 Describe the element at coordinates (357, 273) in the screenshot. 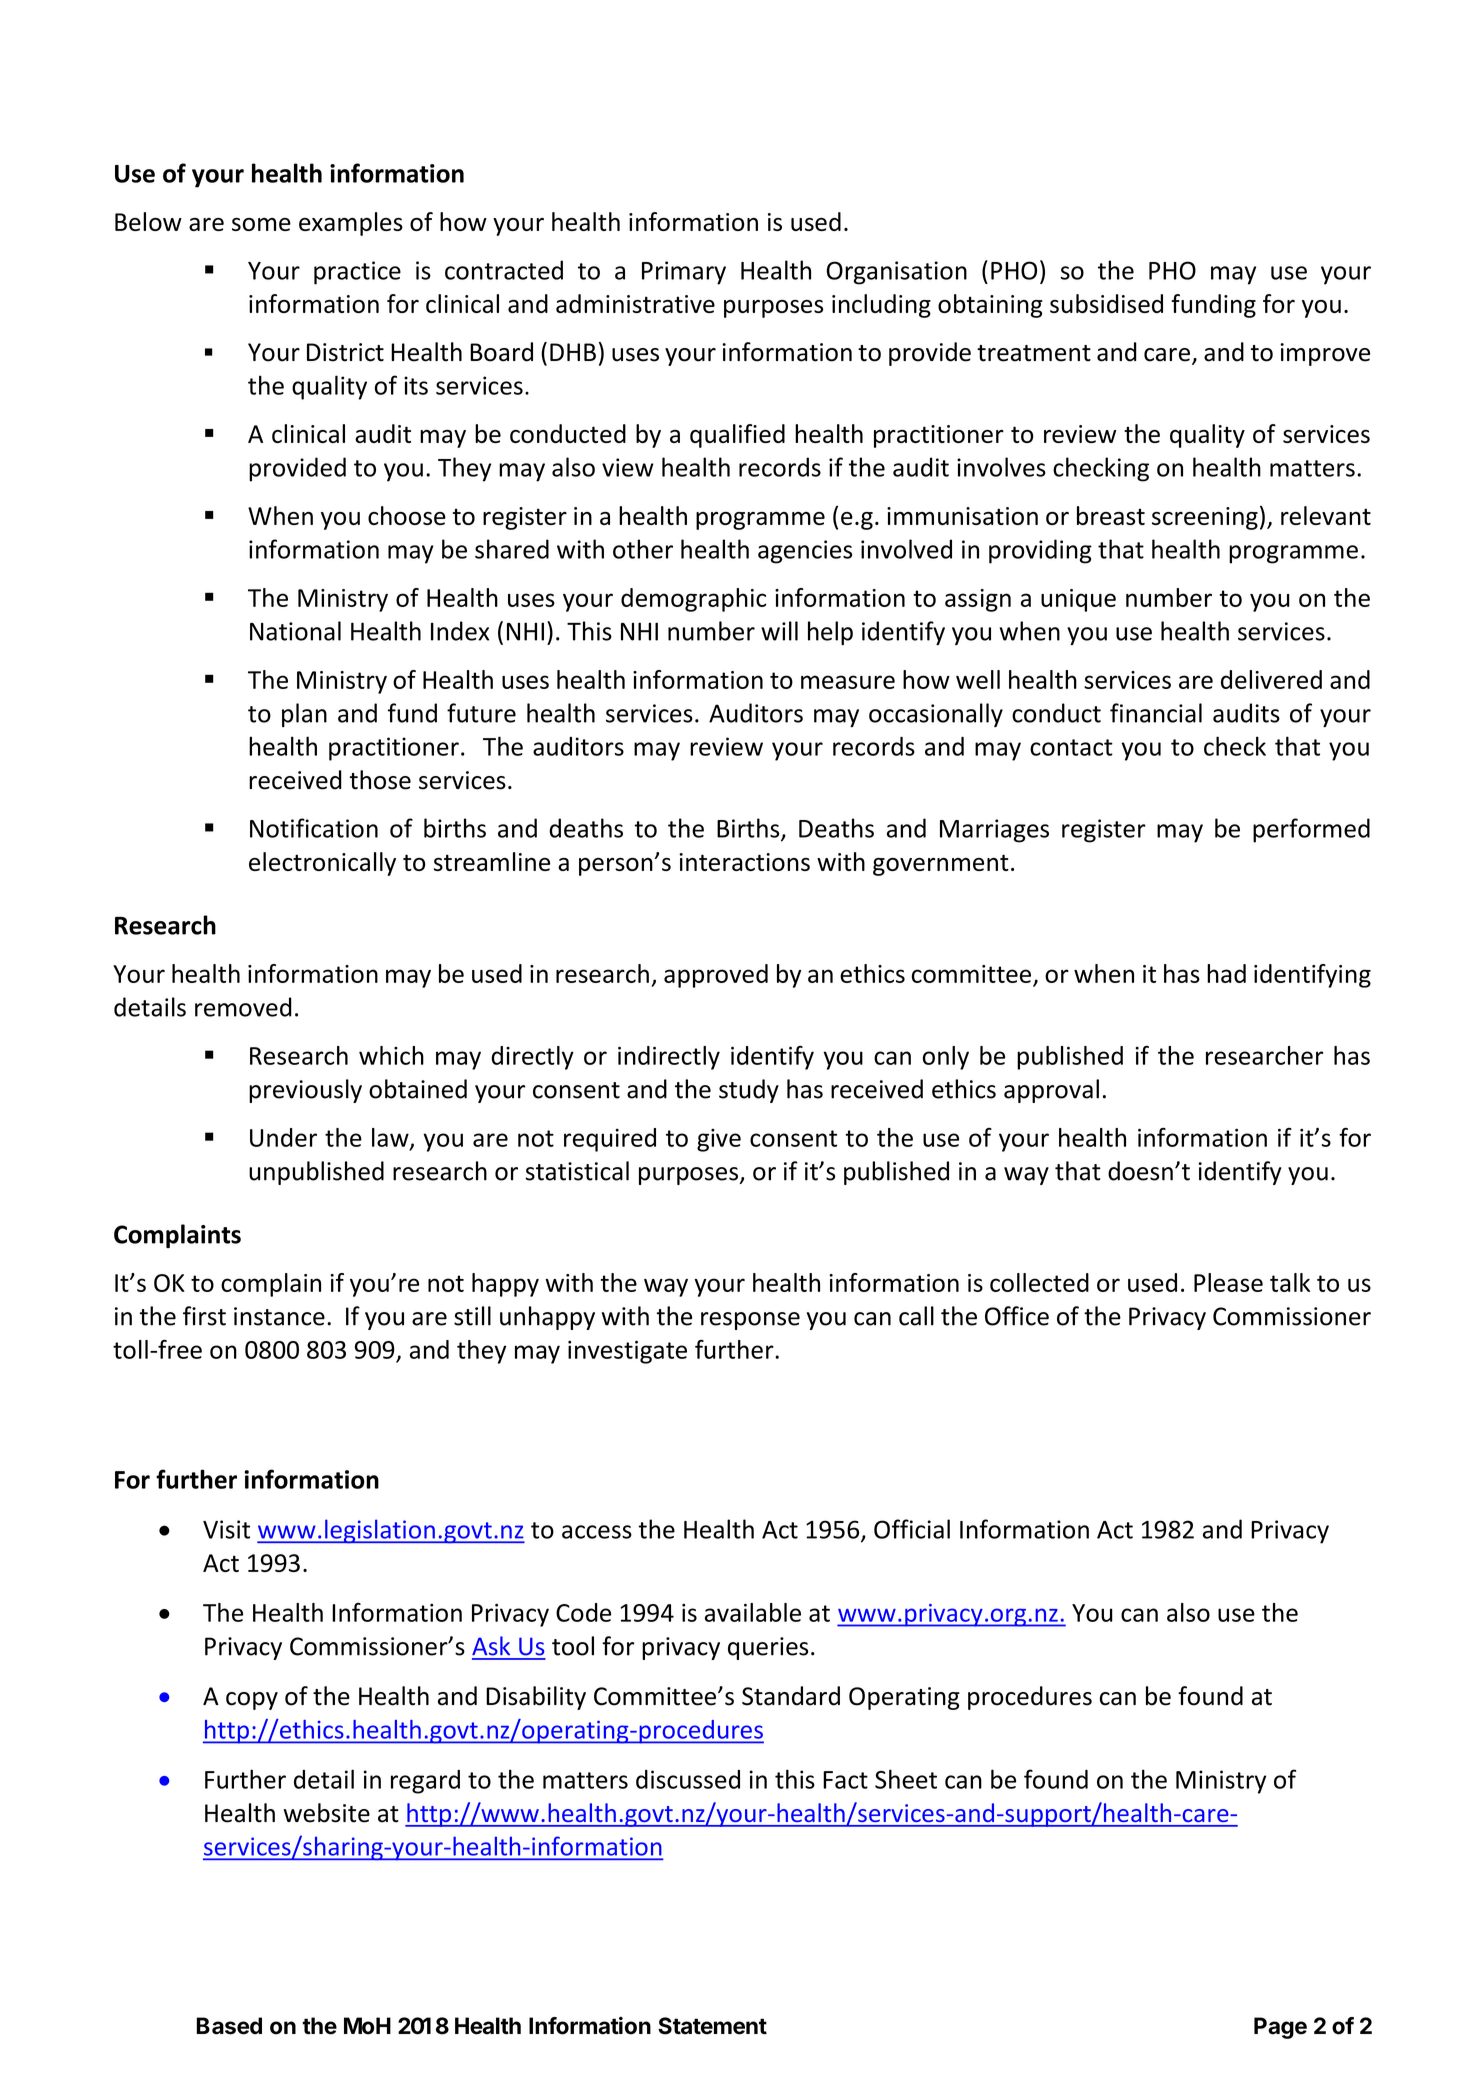

I see `practice` at that location.
